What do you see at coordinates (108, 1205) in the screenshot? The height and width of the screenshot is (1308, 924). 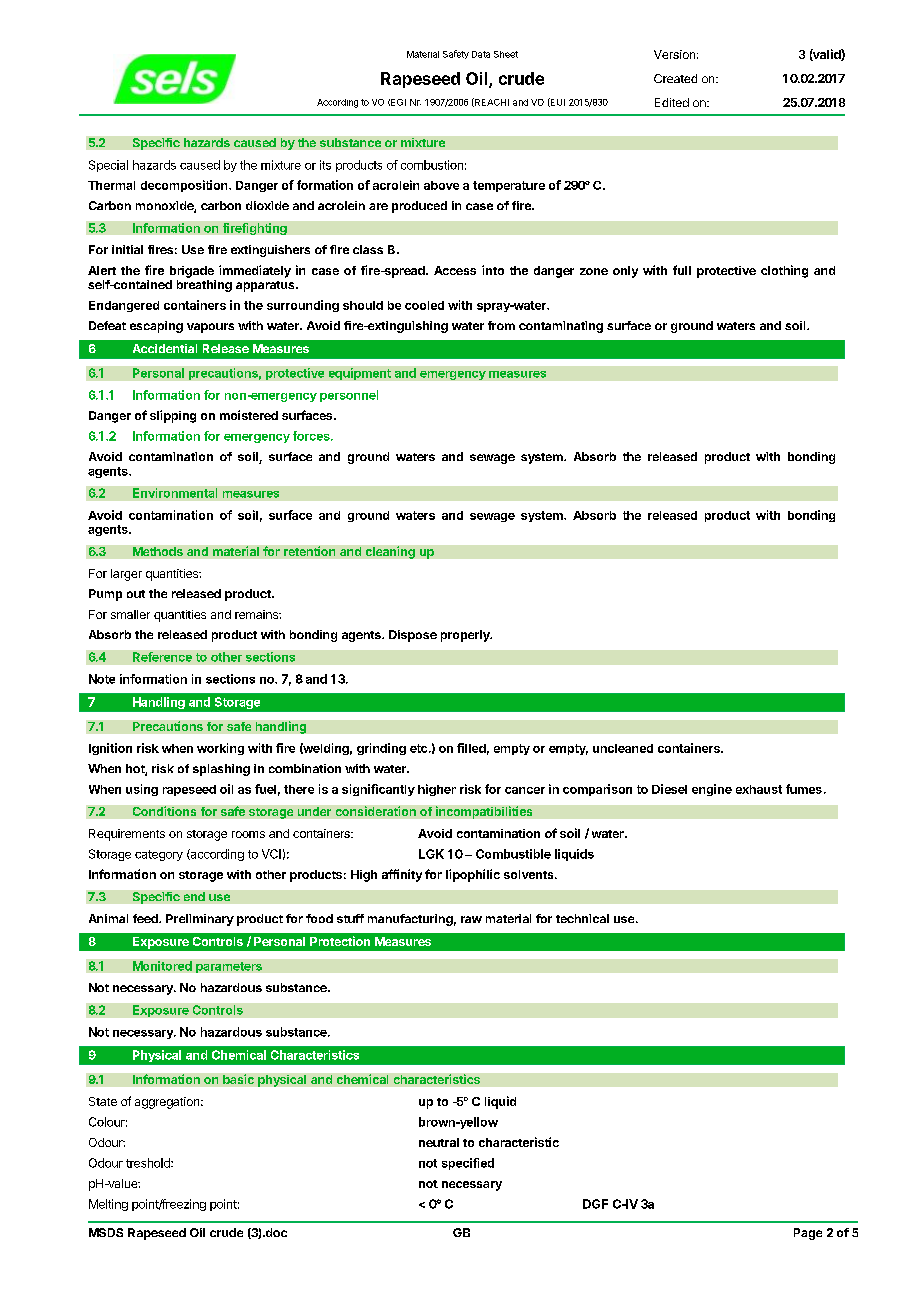 I see `Melting` at bounding box center [108, 1205].
